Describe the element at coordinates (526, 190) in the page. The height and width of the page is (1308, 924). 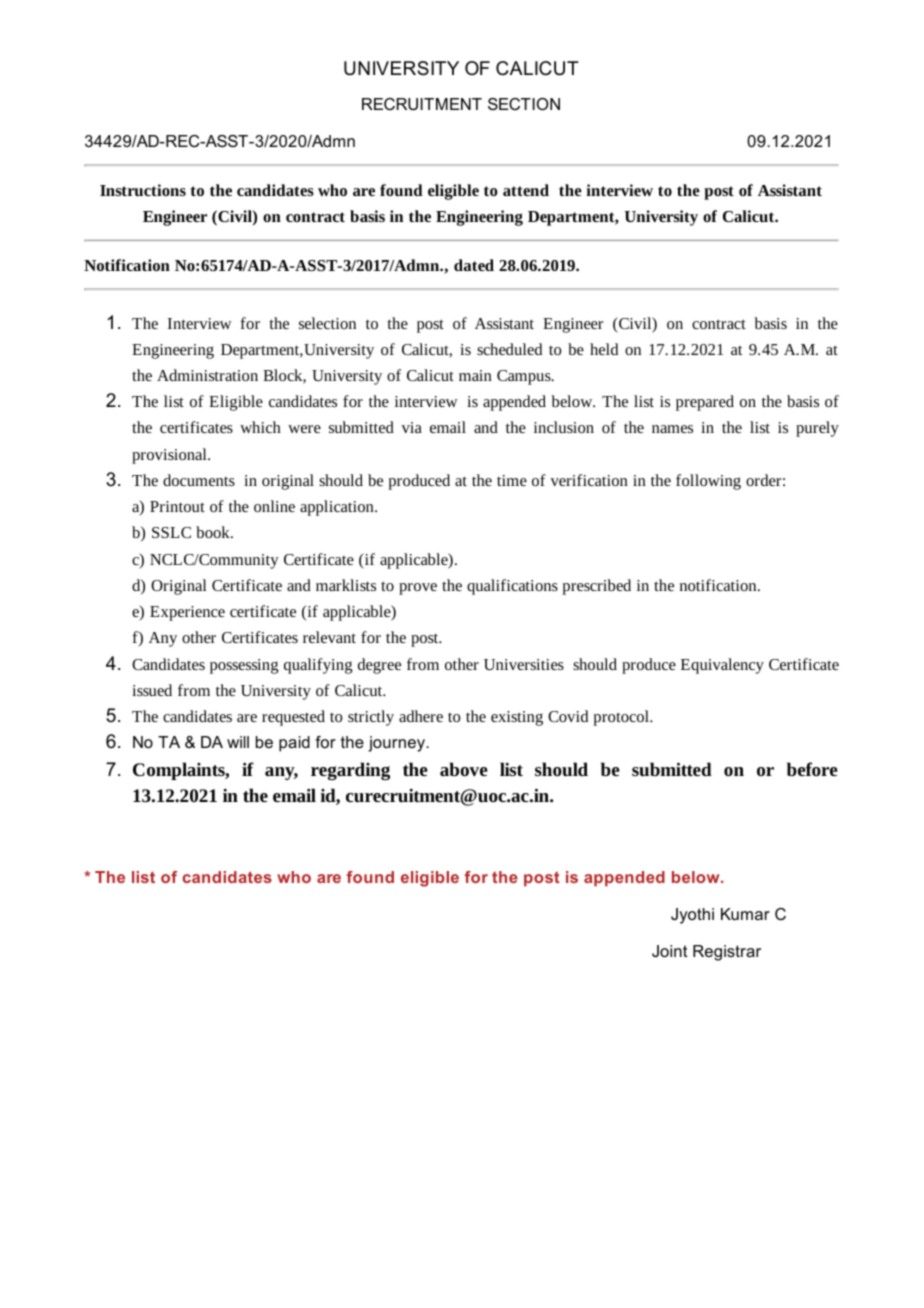
I see `attend` at that location.
